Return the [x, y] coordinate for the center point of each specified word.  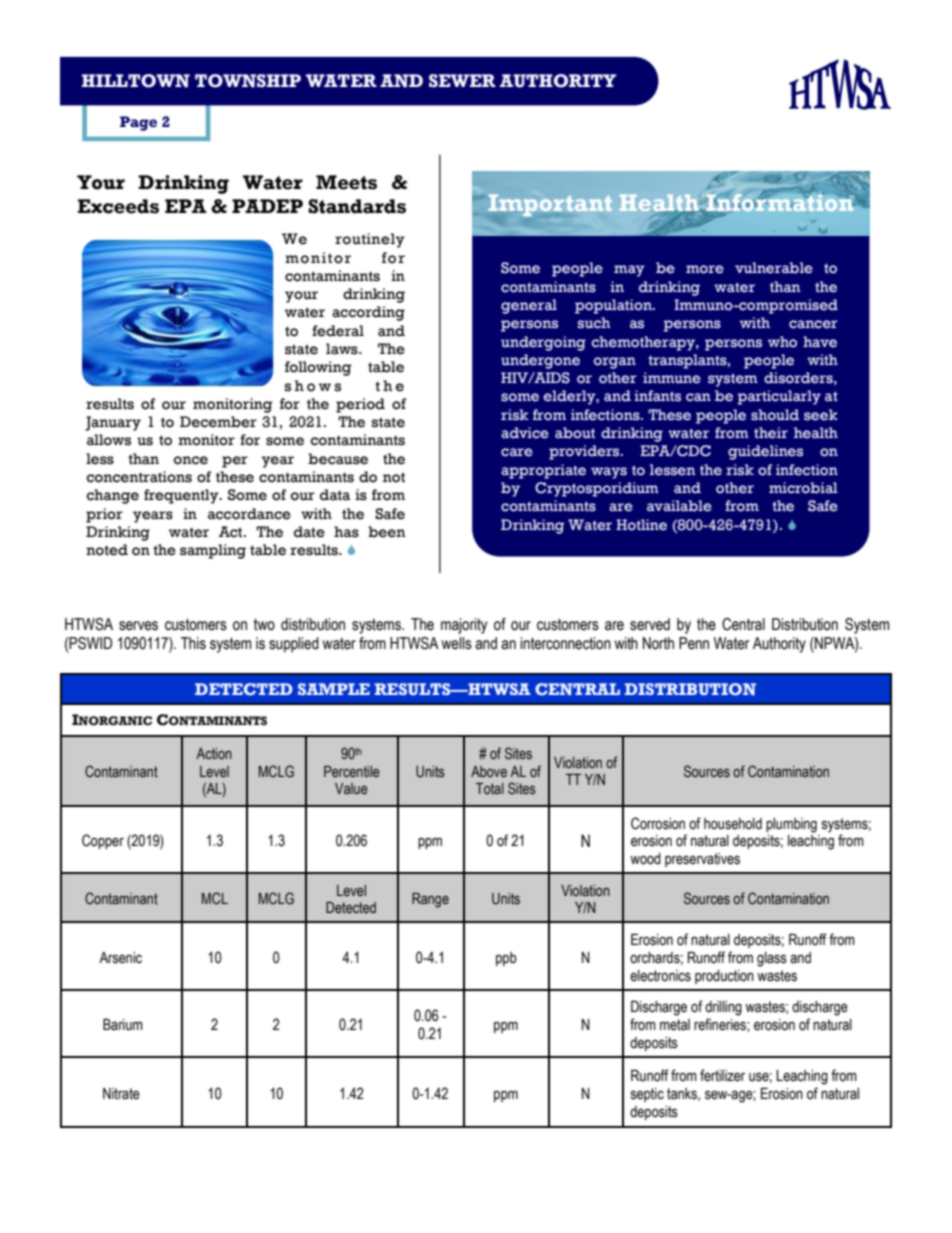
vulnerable [774, 268]
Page [138, 123]
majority [464, 626]
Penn [694, 643]
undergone [540, 361]
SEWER [462, 81]
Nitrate [121, 1094]
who [782, 342]
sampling [213, 551]
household [733, 824]
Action [214, 754]
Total [490, 789]
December [218, 422]
